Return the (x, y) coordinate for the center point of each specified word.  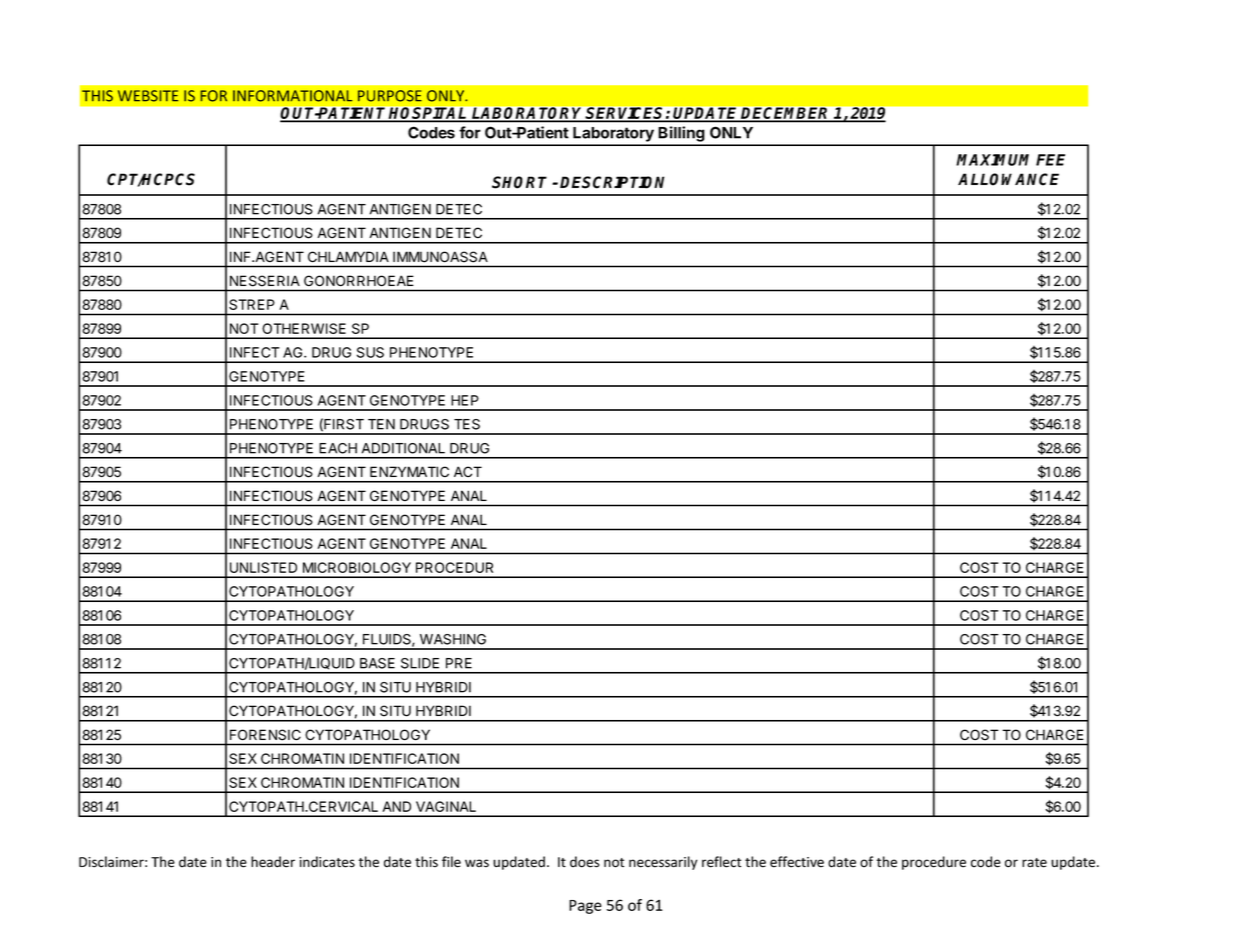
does (584, 862)
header (273, 862)
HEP (465, 400)
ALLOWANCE (1008, 179)
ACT (468, 471)
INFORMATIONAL (292, 96)
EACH (338, 448)
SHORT (519, 182)
